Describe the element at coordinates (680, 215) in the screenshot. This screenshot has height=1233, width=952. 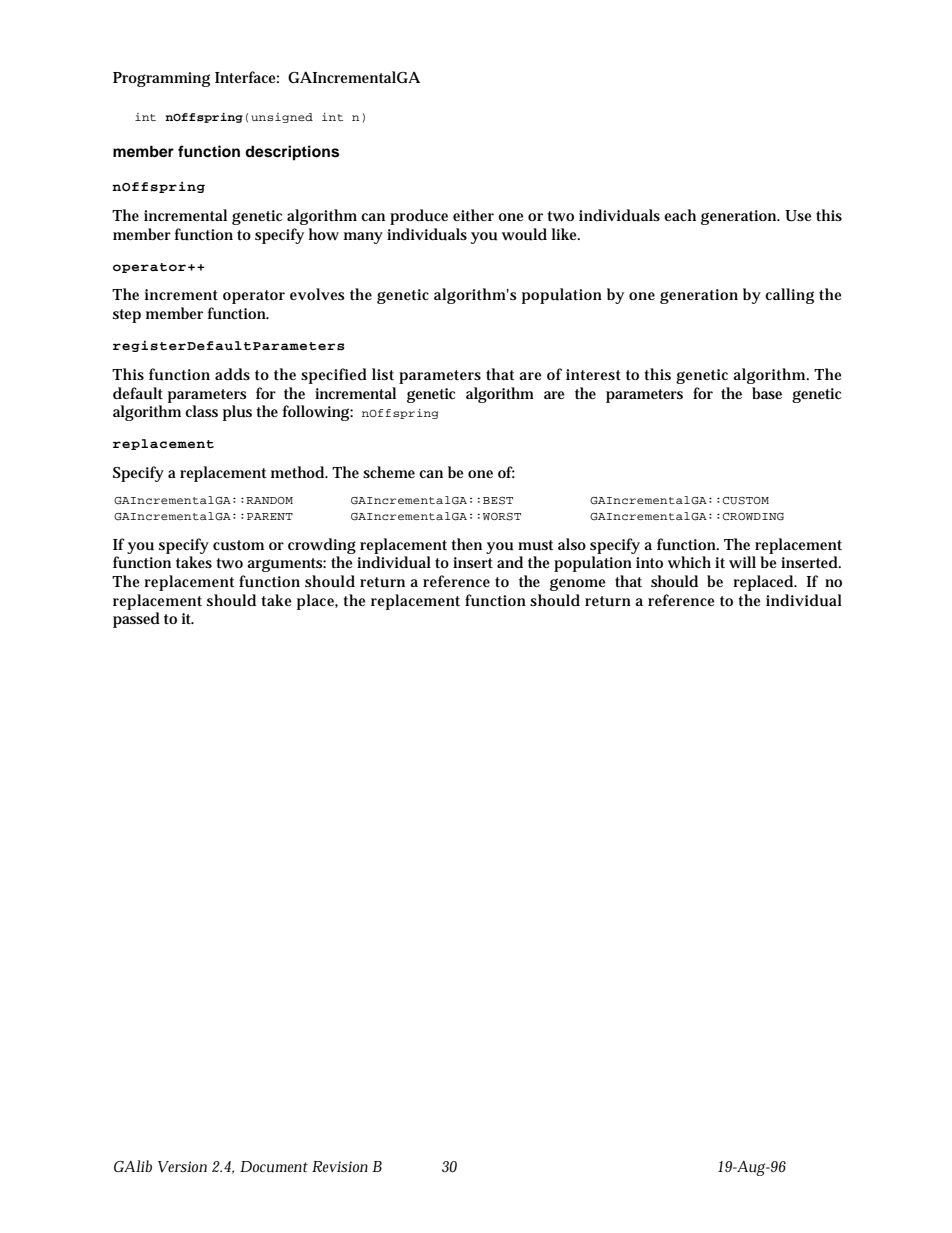
I see `each` at that location.
